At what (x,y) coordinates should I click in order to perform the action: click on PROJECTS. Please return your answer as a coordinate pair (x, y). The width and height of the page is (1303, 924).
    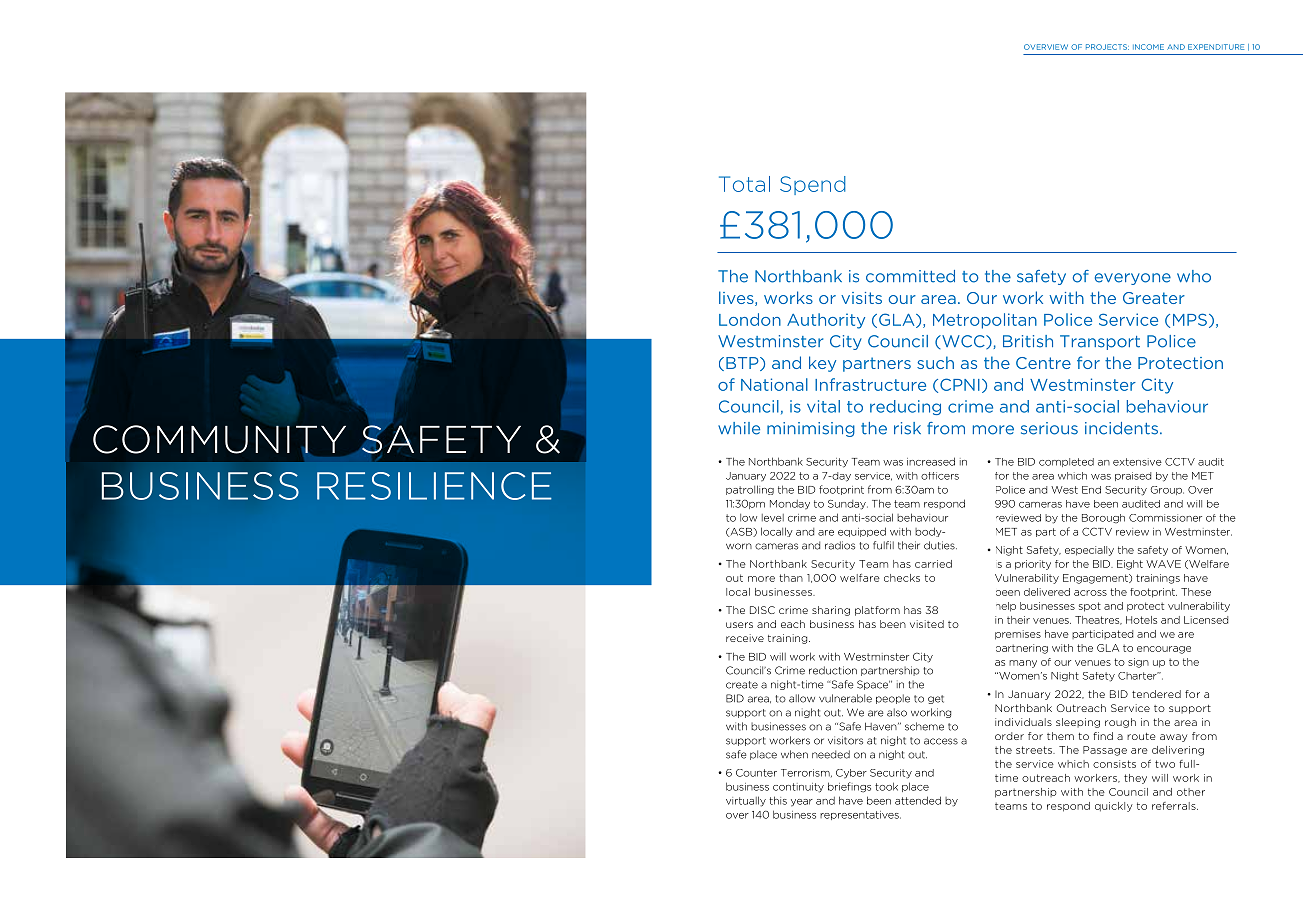
    Looking at the image, I should click on (1107, 47).
